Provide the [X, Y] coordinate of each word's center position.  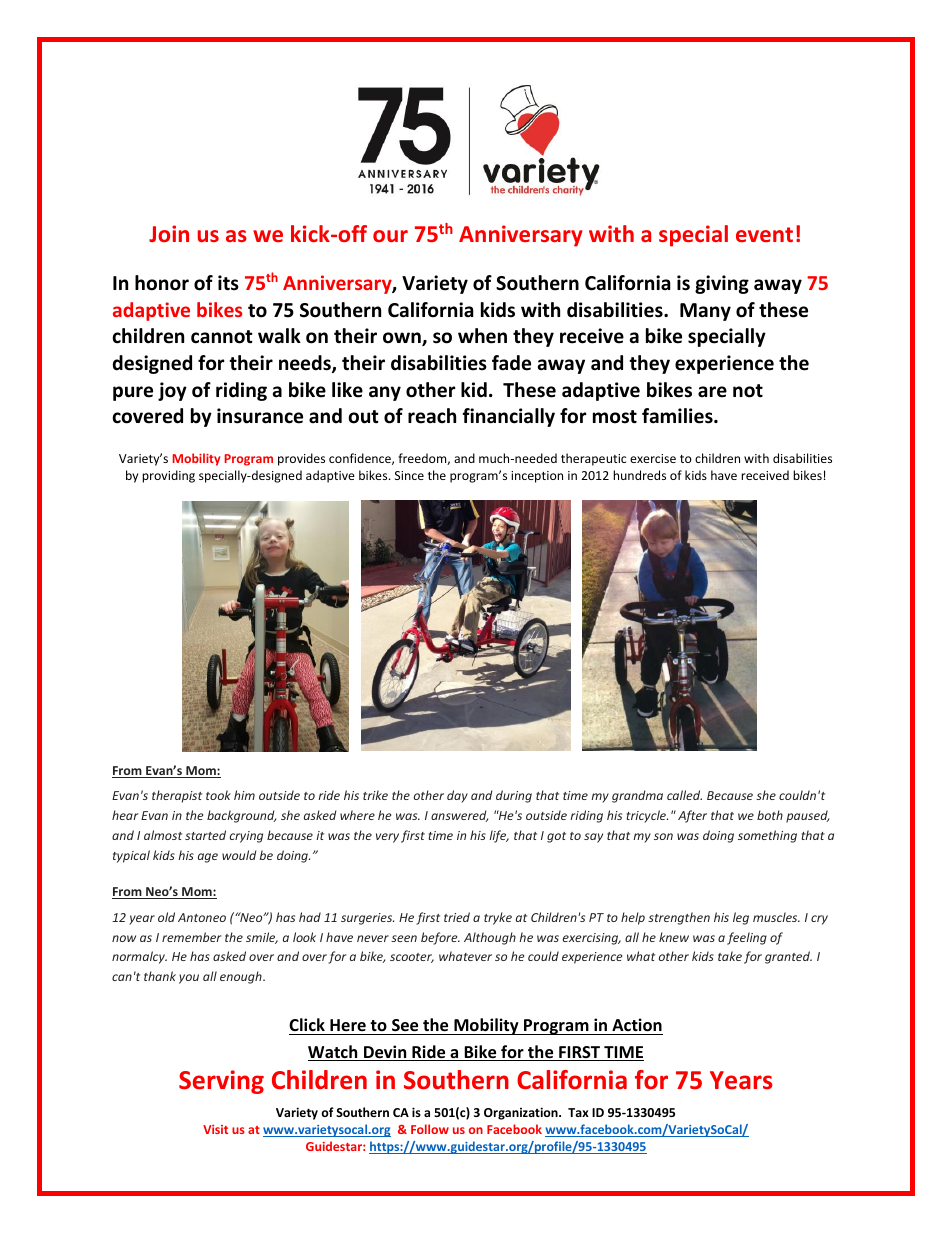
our [390, 236]
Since [409, 475]
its [228, 283]
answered [459, 816]
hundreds [639, 475]
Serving [221, 1082]
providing [168, 476]
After [692, 816]
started [205, 835]
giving [722, 284]
